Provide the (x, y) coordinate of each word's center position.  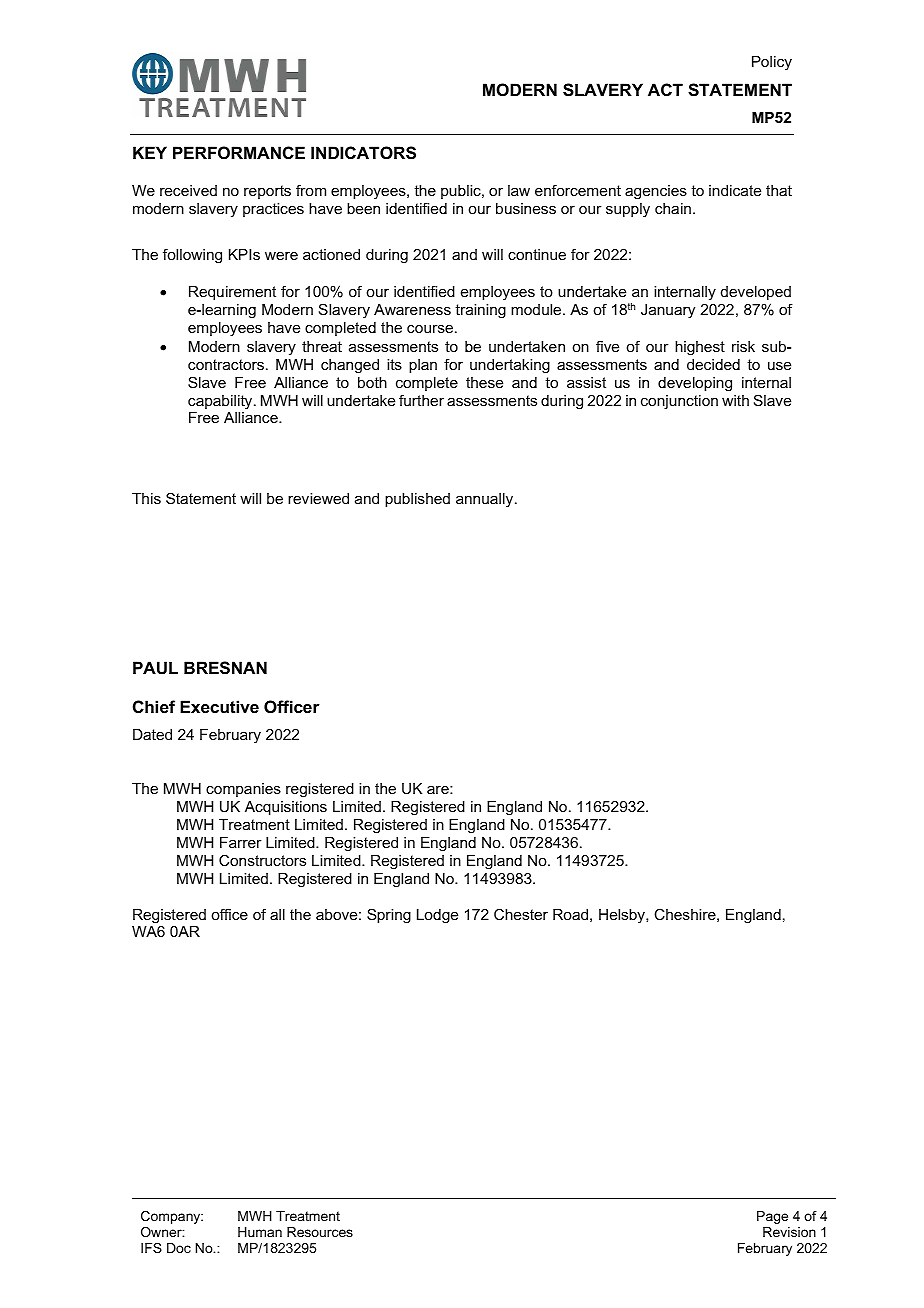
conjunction (679, 402)
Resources (320, 1232)
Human (260, 1232)
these (484, 382)
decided (713, 364)
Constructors (262, 860)
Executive (219, 706)
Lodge (437, 916)
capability (221, 402)
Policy (772, 63)
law (519, 190)
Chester (521, 914)
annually (486, 500)
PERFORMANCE (239, 152)
